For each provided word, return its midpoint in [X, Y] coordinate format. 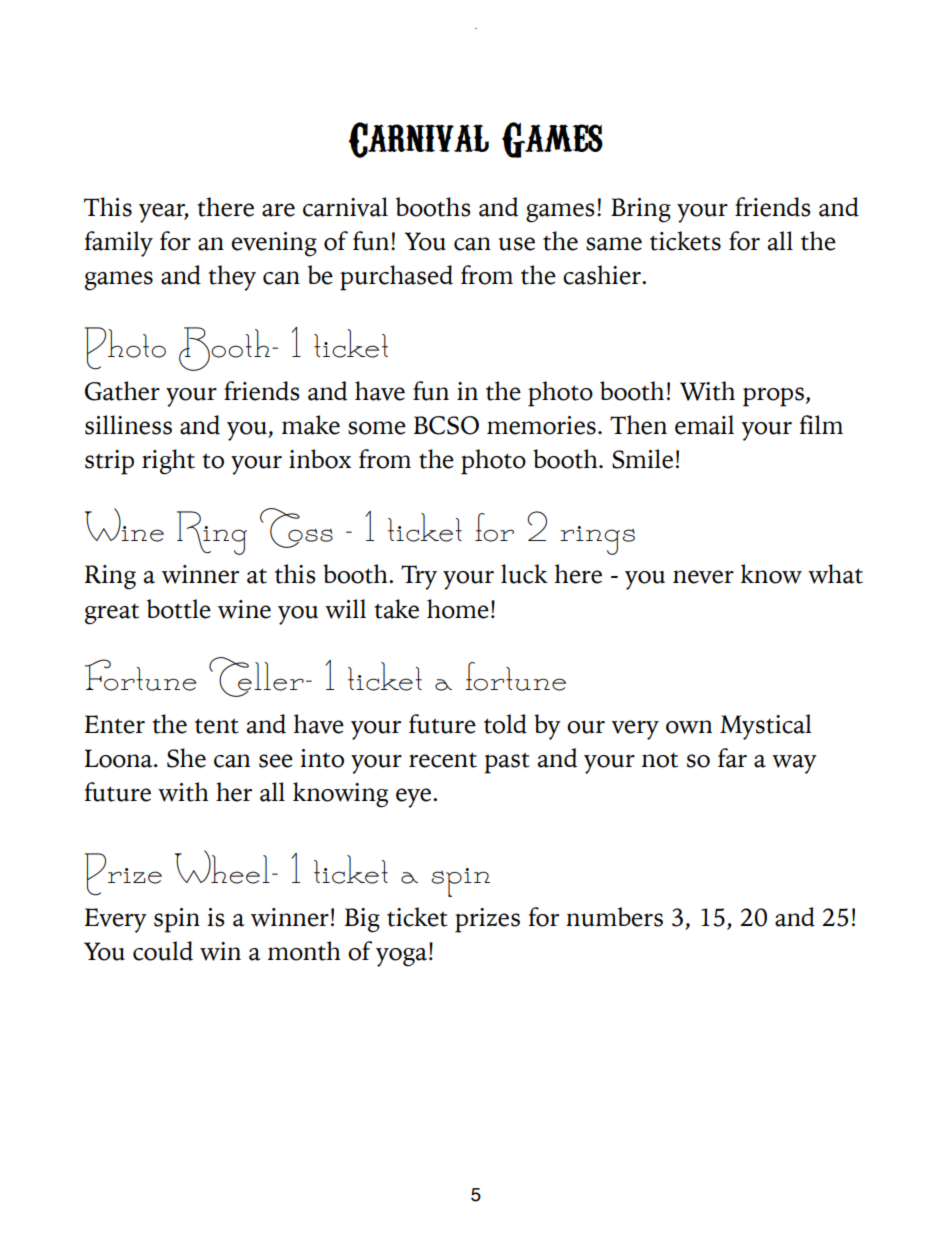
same [614, 244]
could [163, 951]
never [703, 577]
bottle [179, 609]
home [458, 609]
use [517, 244]
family [119, 244]
